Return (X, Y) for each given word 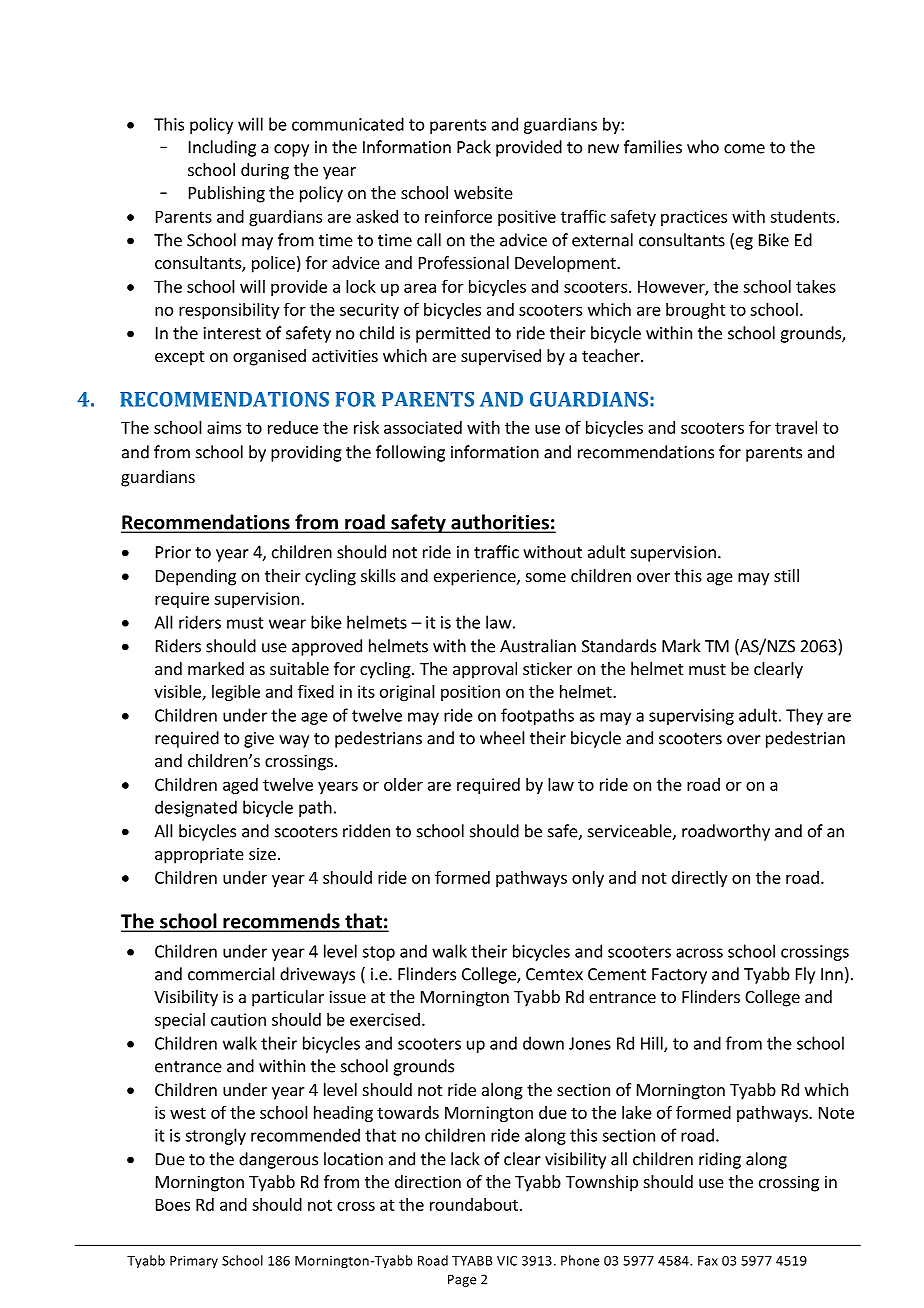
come (744, 149)
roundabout (474, 1204)
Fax (708, 1261)
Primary (194, 1262)
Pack (474, 147)
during (265, 171)
